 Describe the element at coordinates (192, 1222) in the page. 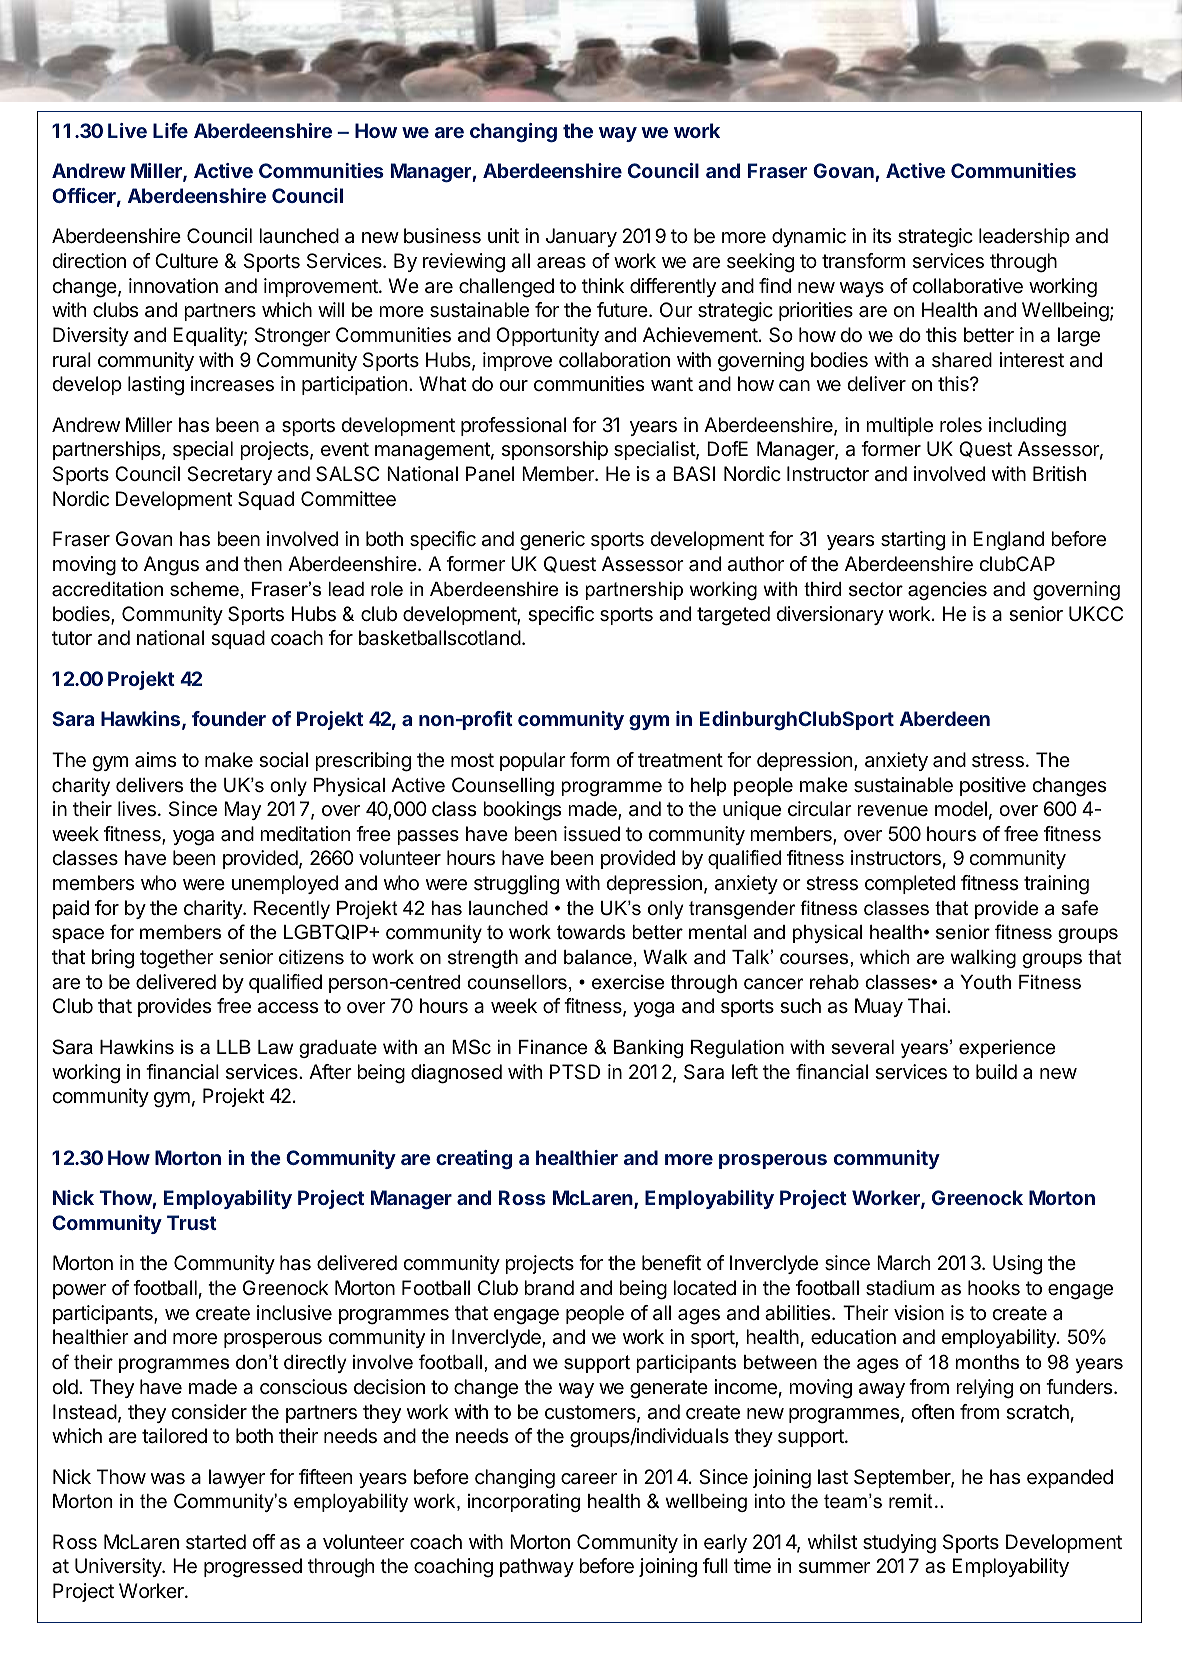

I see `Trust` at that location.
